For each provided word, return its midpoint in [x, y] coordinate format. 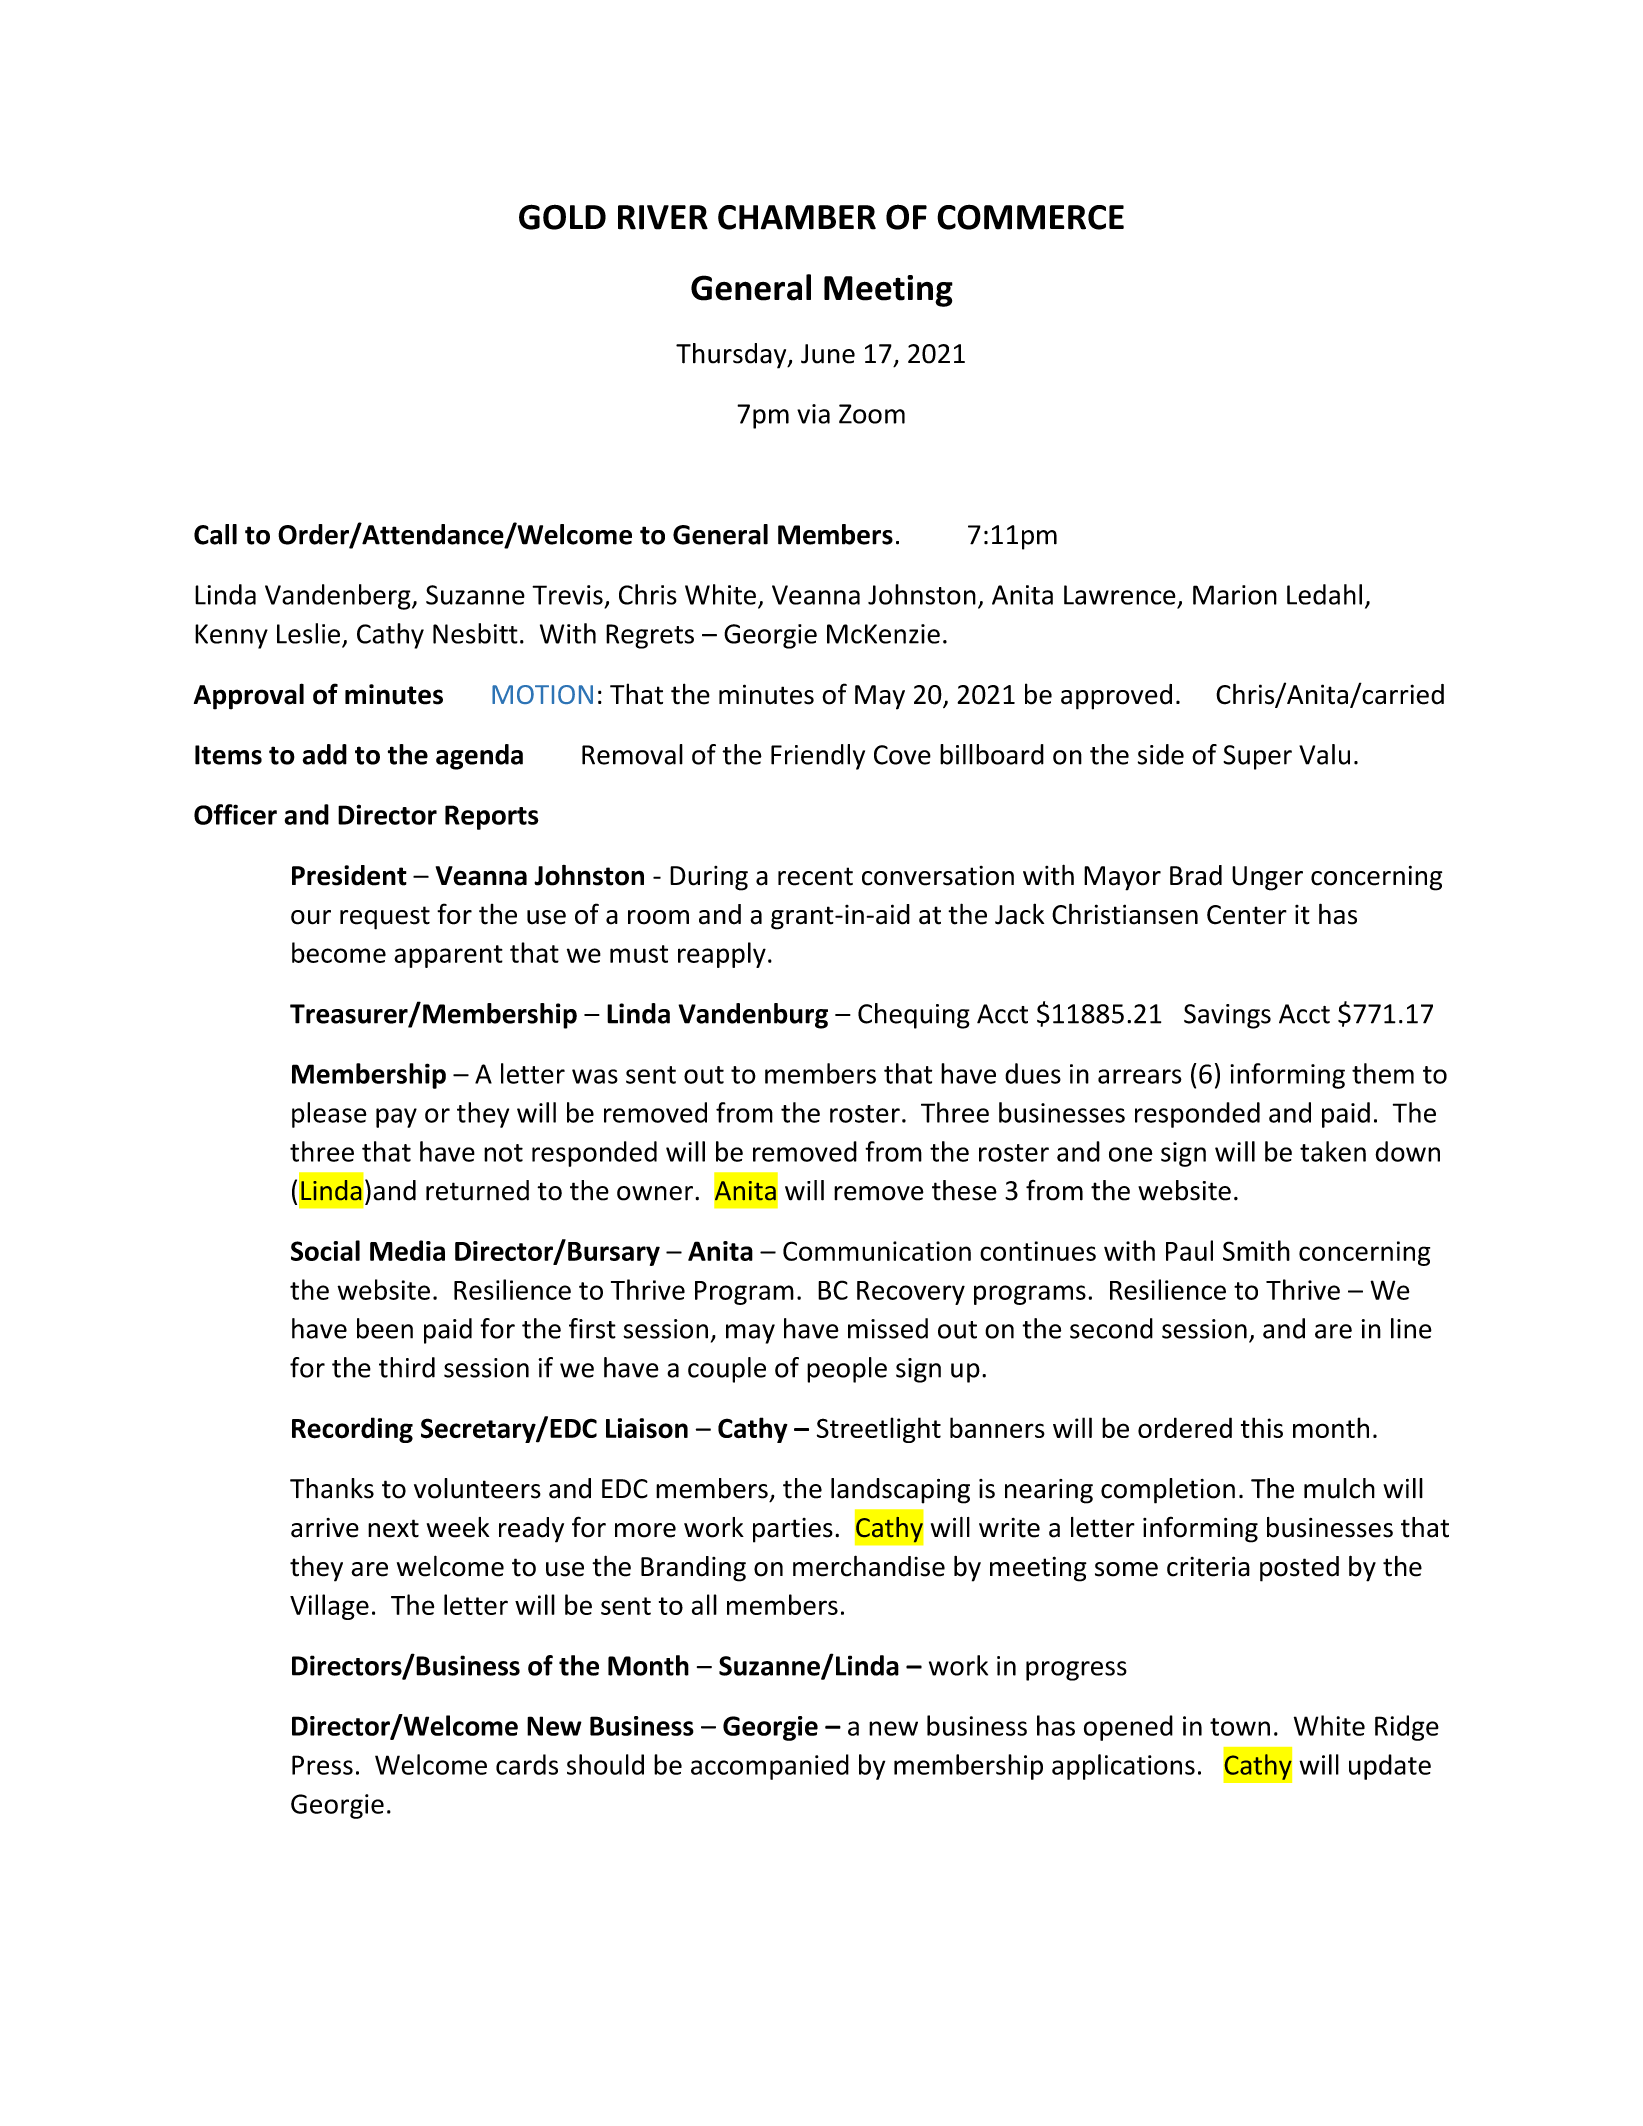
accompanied [770, 1767]
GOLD [562, 217]
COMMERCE [1030, 217]
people [847, 1370]
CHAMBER [797, 217]
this [1262, 1427]
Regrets [650, 636]
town [1240, 1727]
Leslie [308, 633]
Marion [1235, 595]
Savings [1227, 1016]
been [385, 1328]
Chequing [914, 1016]
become [339, 952]
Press [322, 1765]
